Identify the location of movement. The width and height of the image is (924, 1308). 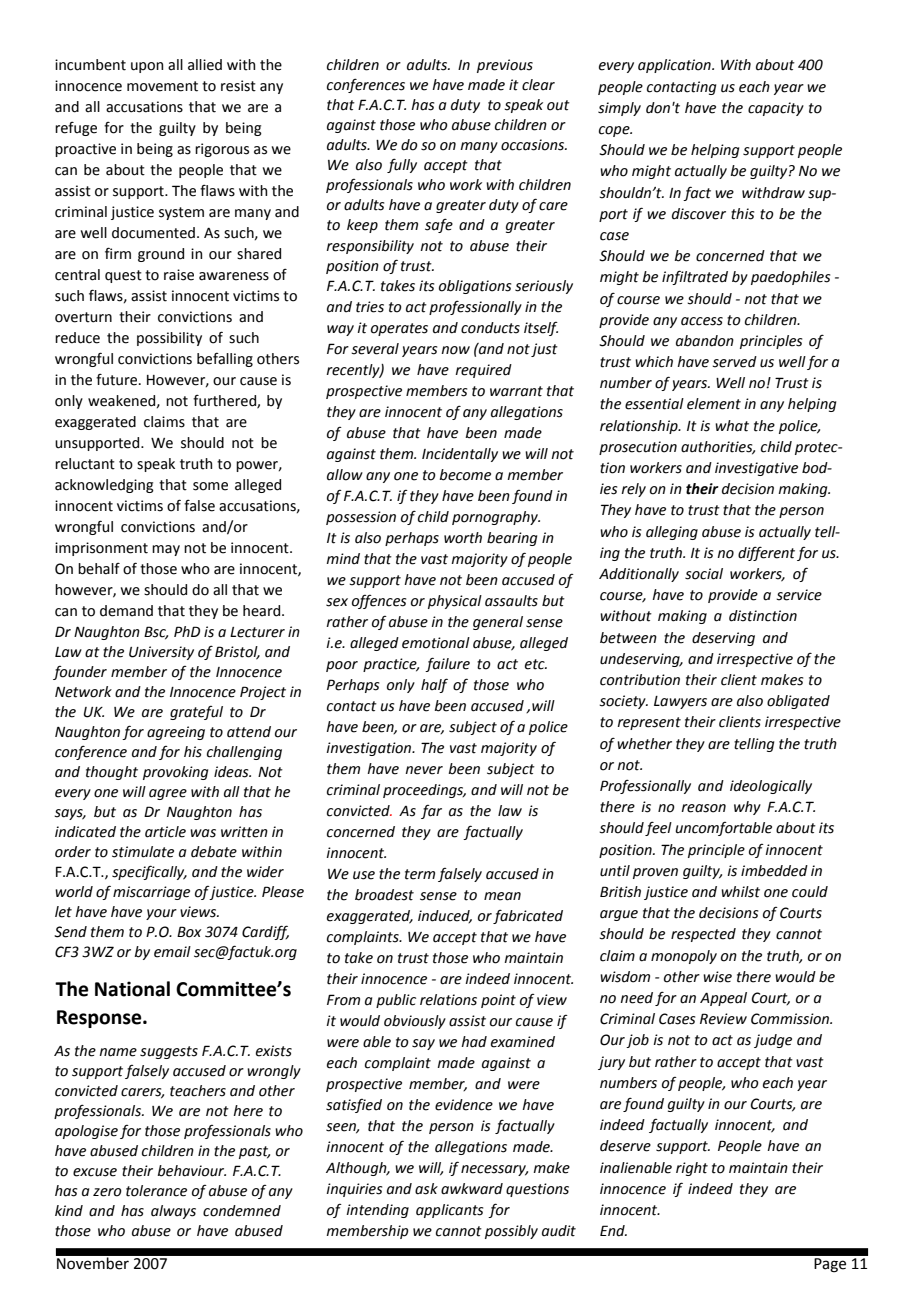
(162, 86).
